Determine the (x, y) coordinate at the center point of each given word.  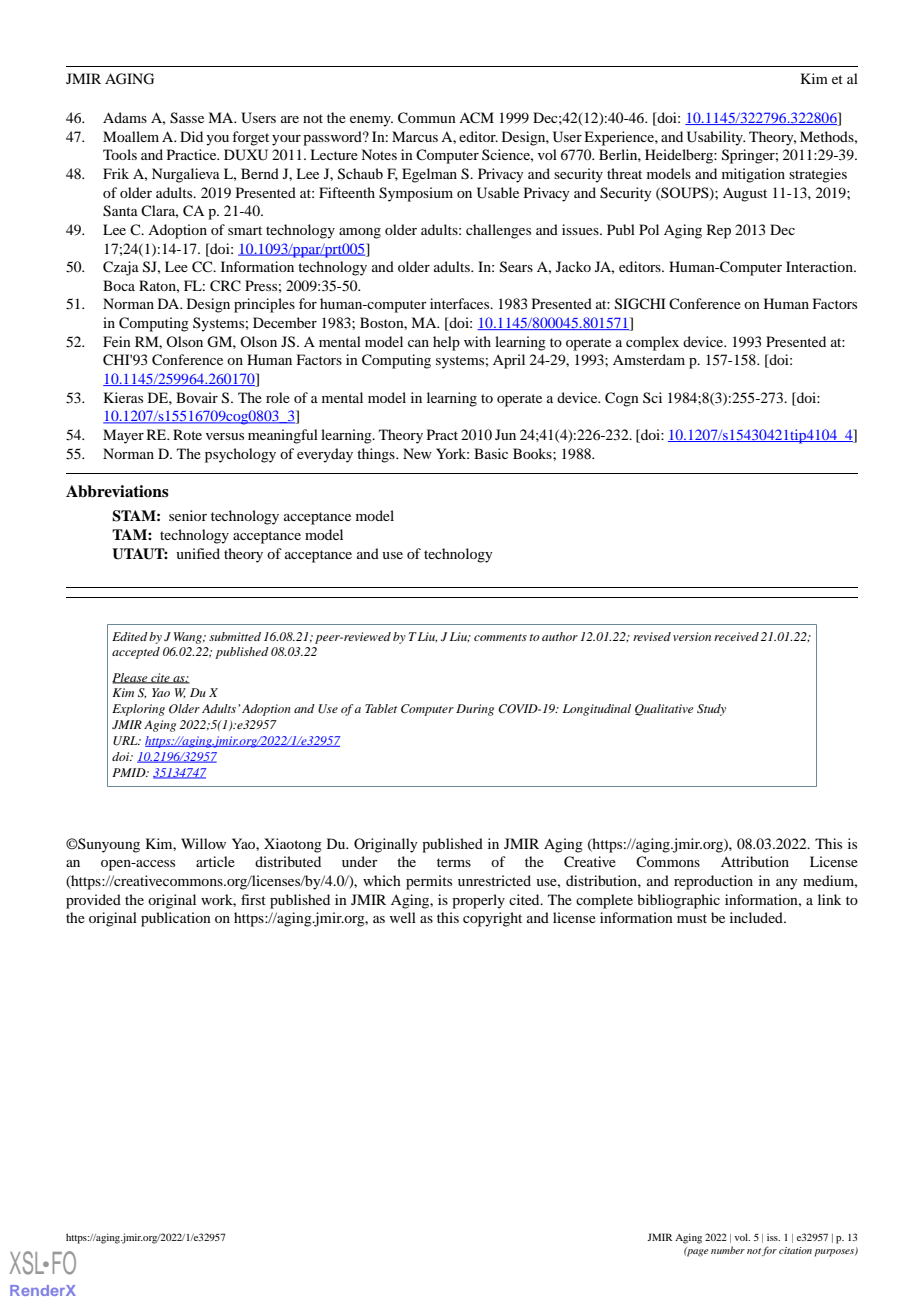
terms (454, 862)
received (736, 636)
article (215, 861)
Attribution (755, 861)
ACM (476, 118)
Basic (491, 453)
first (253, 899)
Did (191, 136)
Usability (716, 138)
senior (188, 515)
